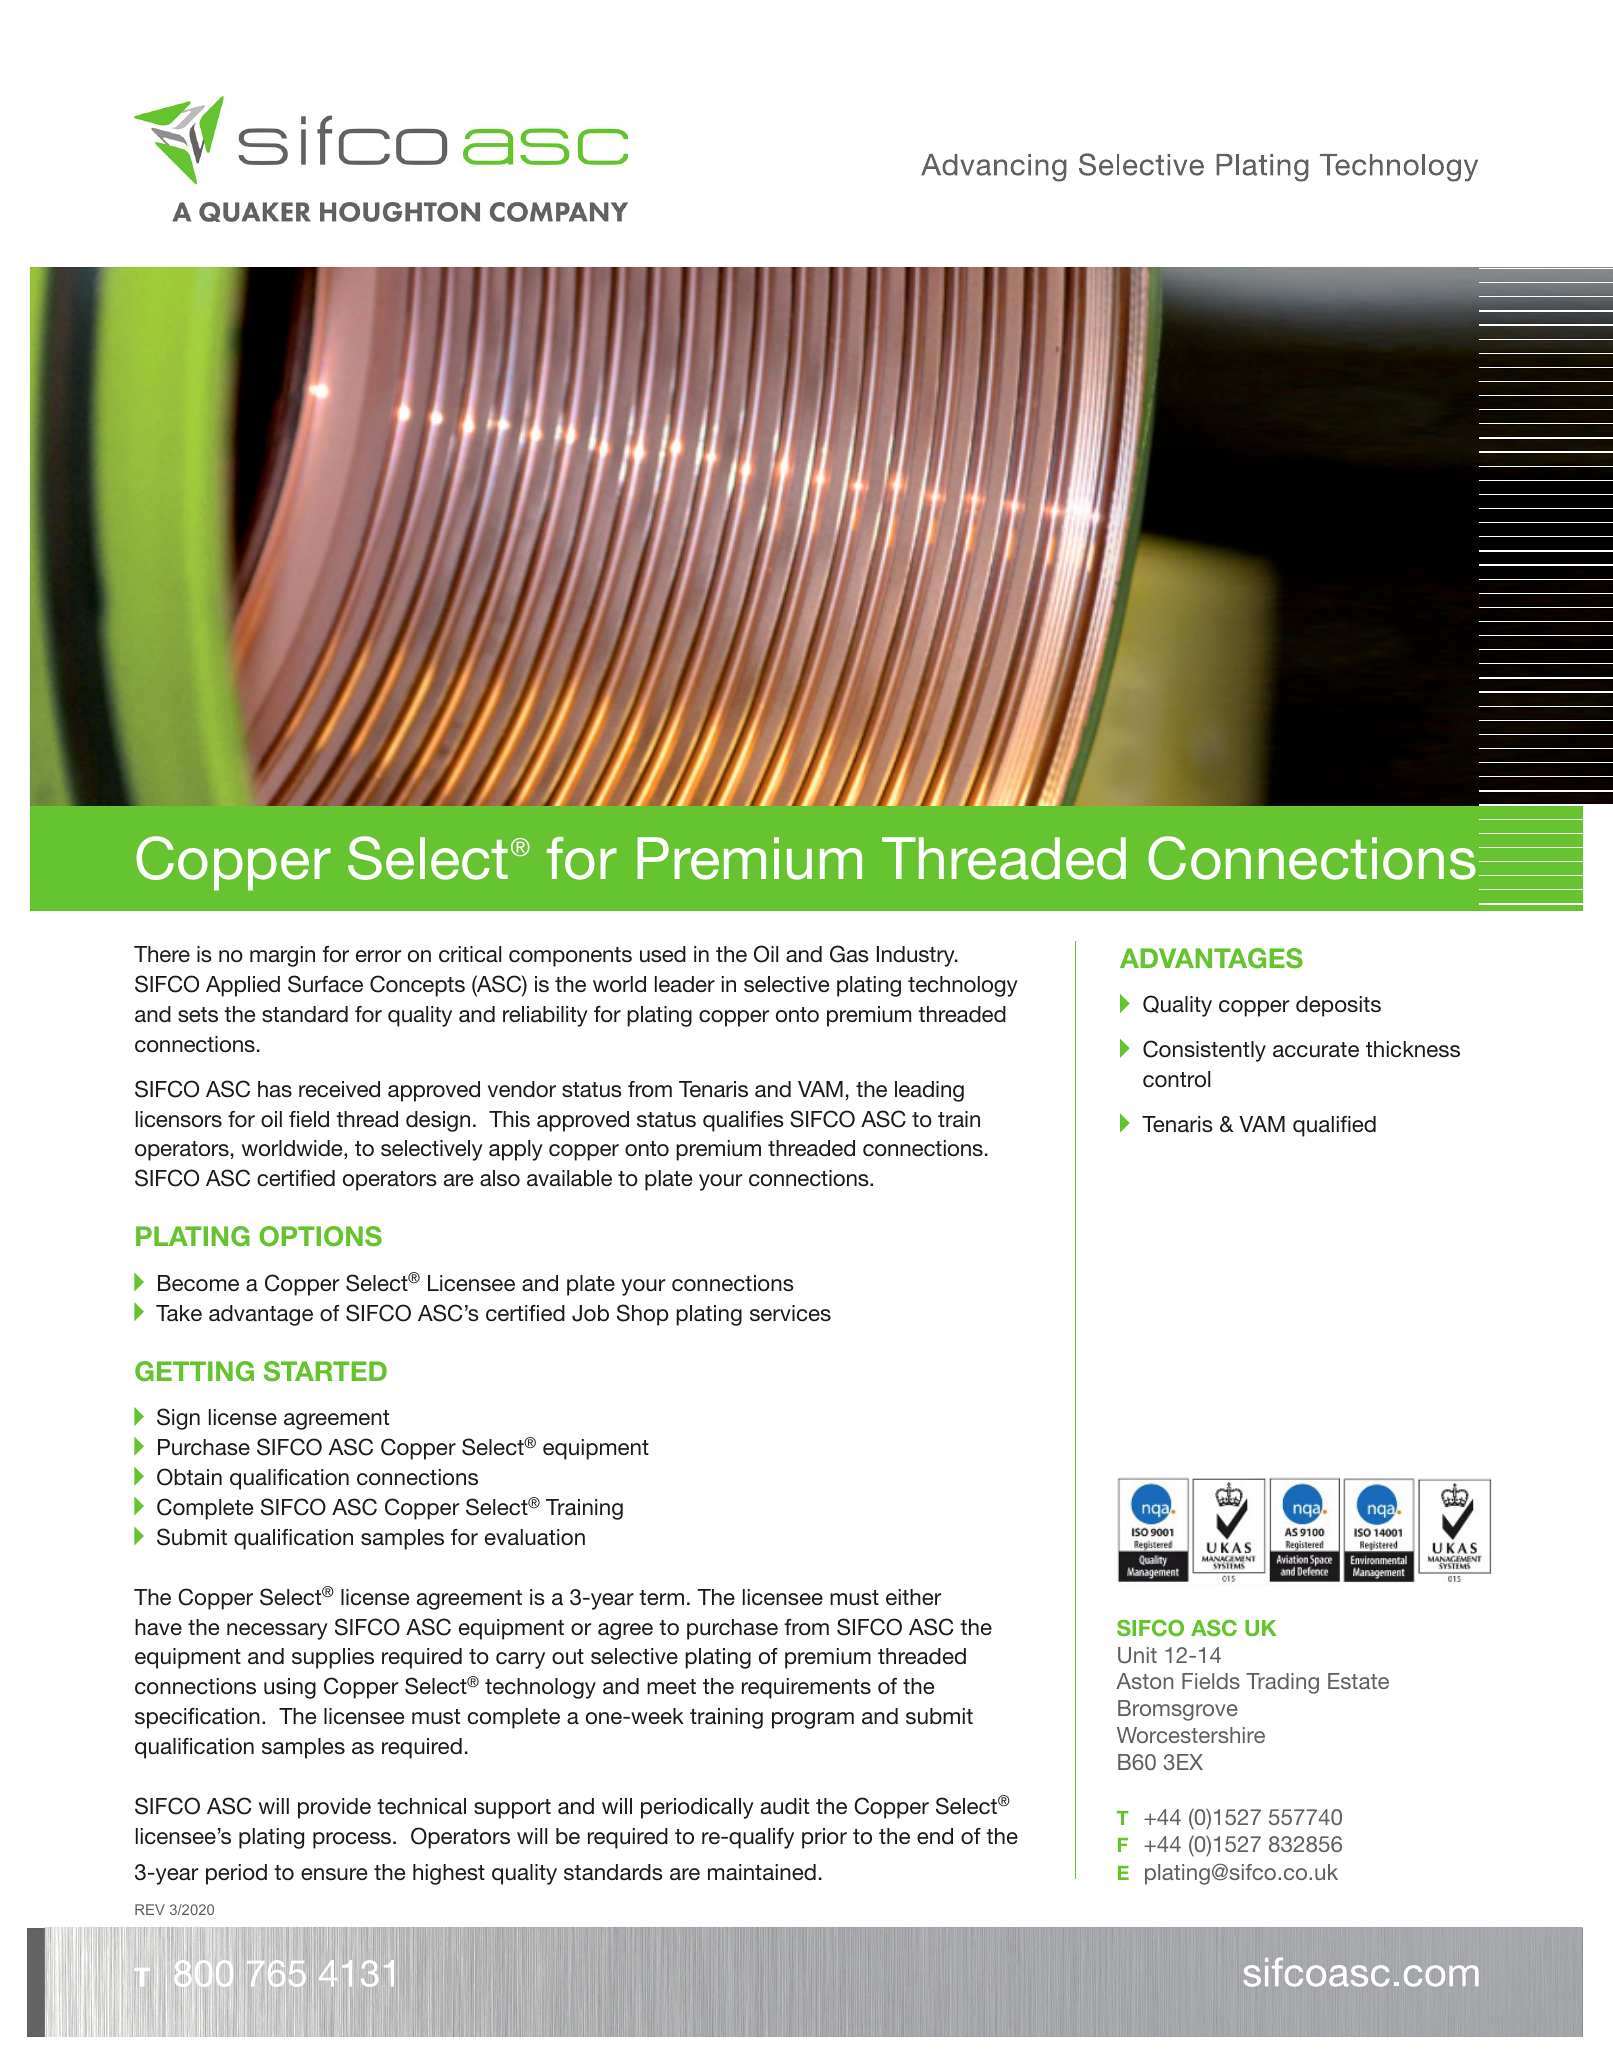 The width and height of the document is (1613, 2062). Describe the element at coordinates (661, 1597) in the document. I see `term` at that location.
